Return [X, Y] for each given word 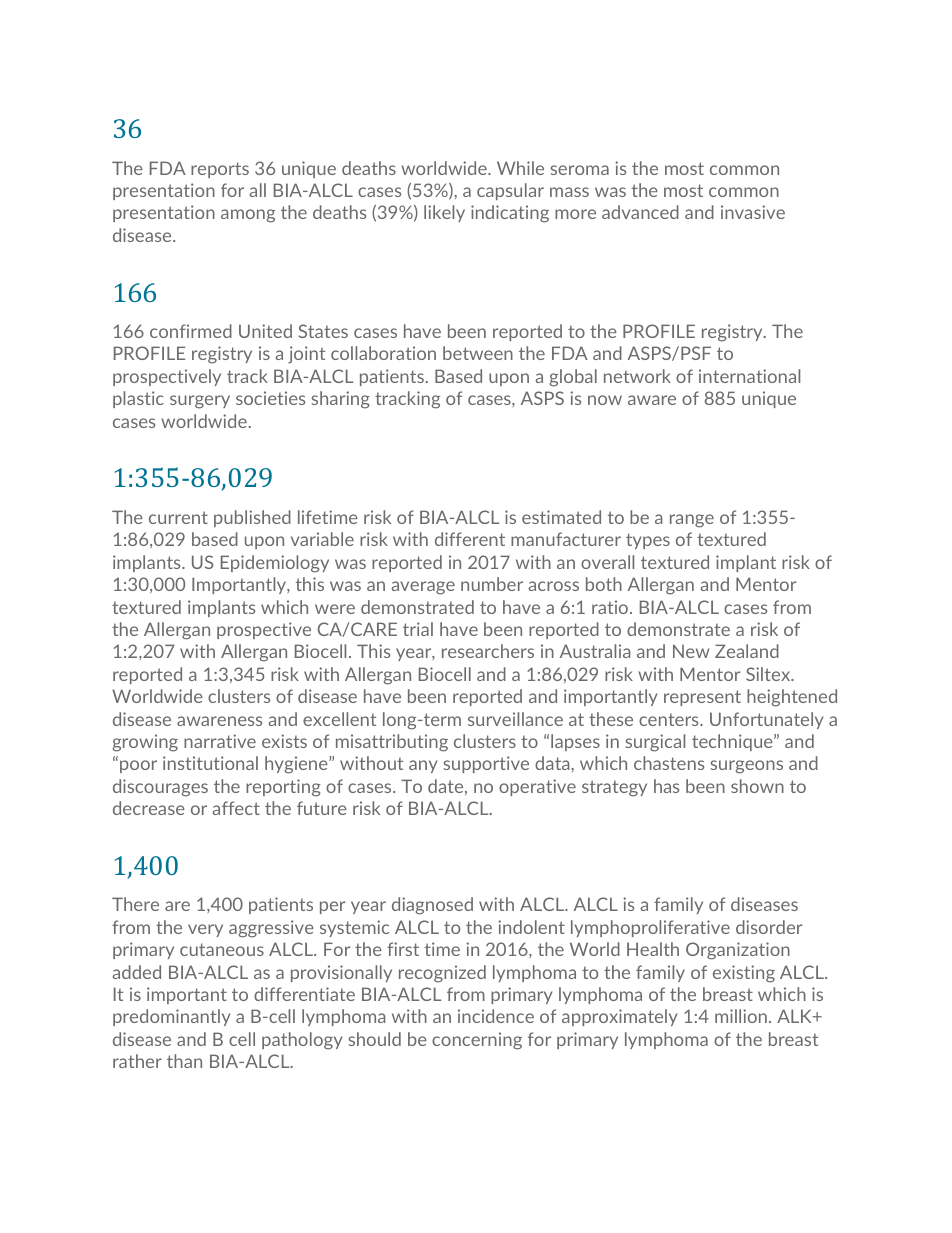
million [741, 1016]
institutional [210, 763]
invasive [753, 212]
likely [444, 213]
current [178, 517]
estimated [561, 517]
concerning [477, 1041]
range [692, 521]
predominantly [171, 1017]
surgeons [747, 767]
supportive [486, 764]
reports [220, 170]
